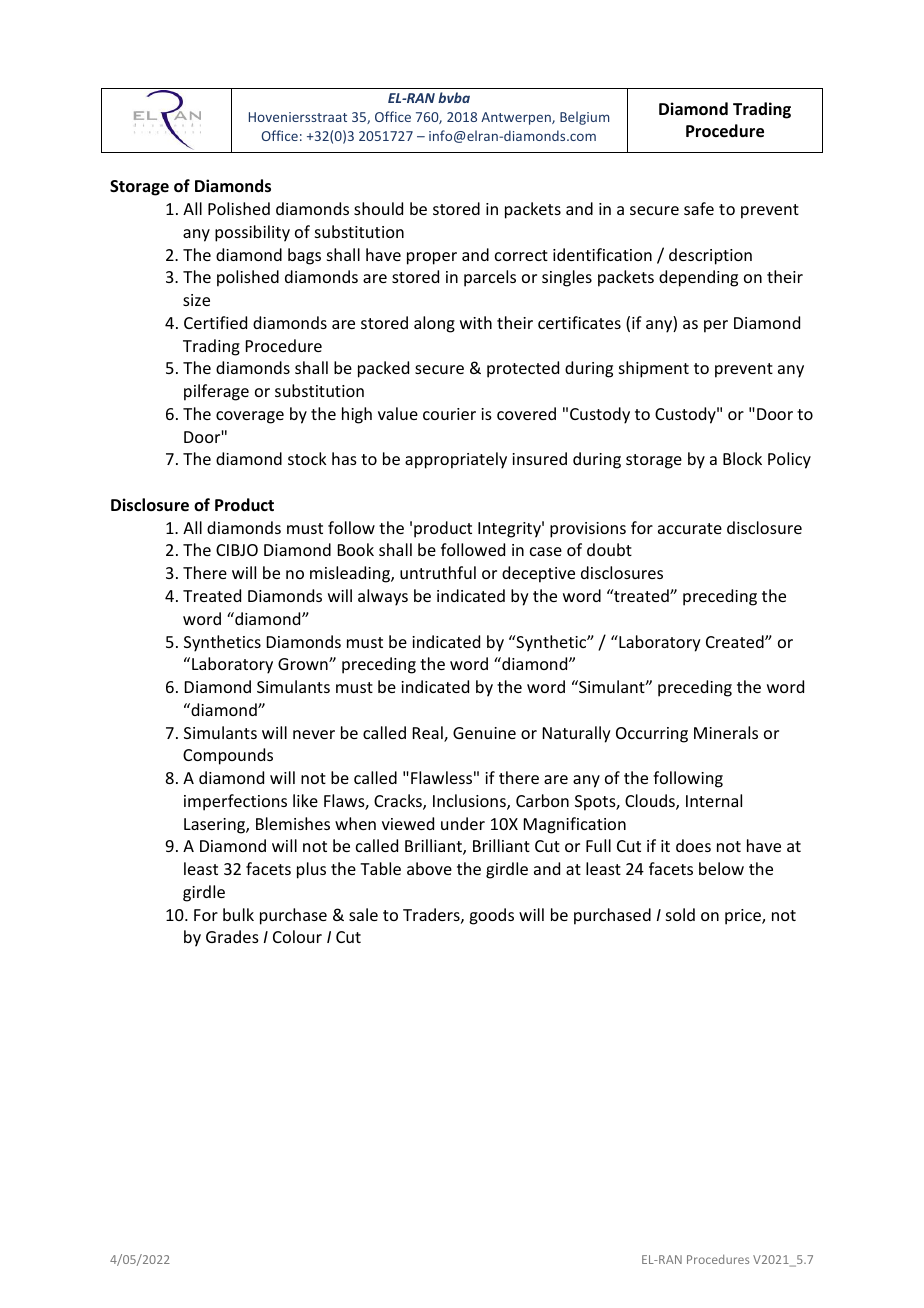 This document has width=924, height=1308. I want to click on goods, so click(491, 916).
